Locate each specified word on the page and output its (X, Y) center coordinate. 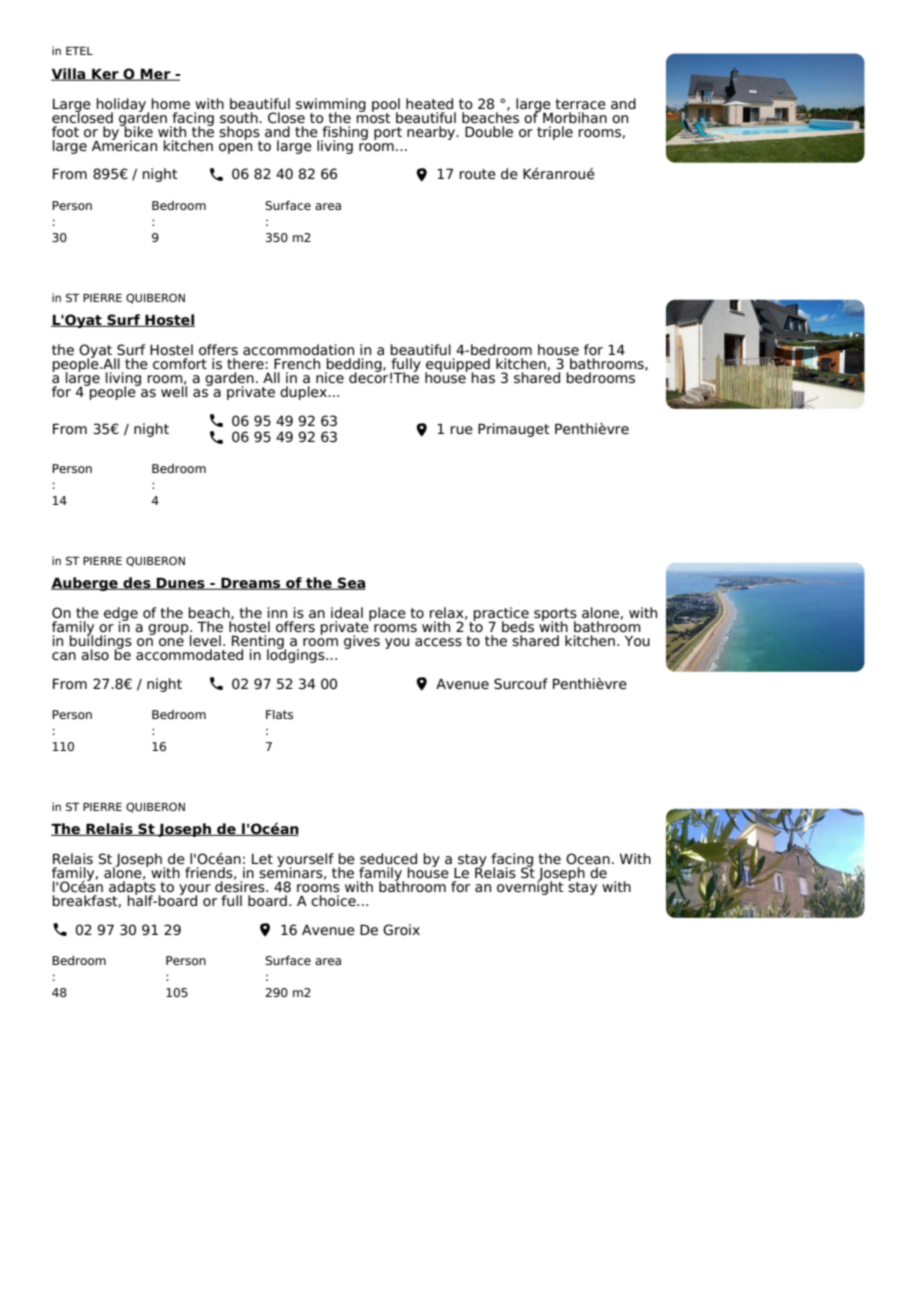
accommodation (298, 350)
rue (461, 430)
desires (241, 886)
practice (501, 615)
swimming (331, 106)
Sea (351, 583)
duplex (304, 393)
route (477, 174)
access (438, 642)
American (124, 144)
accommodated (189, 653)
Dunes (181, 583)
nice (330, 378)
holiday (122, 106)
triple (555, 131)
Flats (279, 714)
